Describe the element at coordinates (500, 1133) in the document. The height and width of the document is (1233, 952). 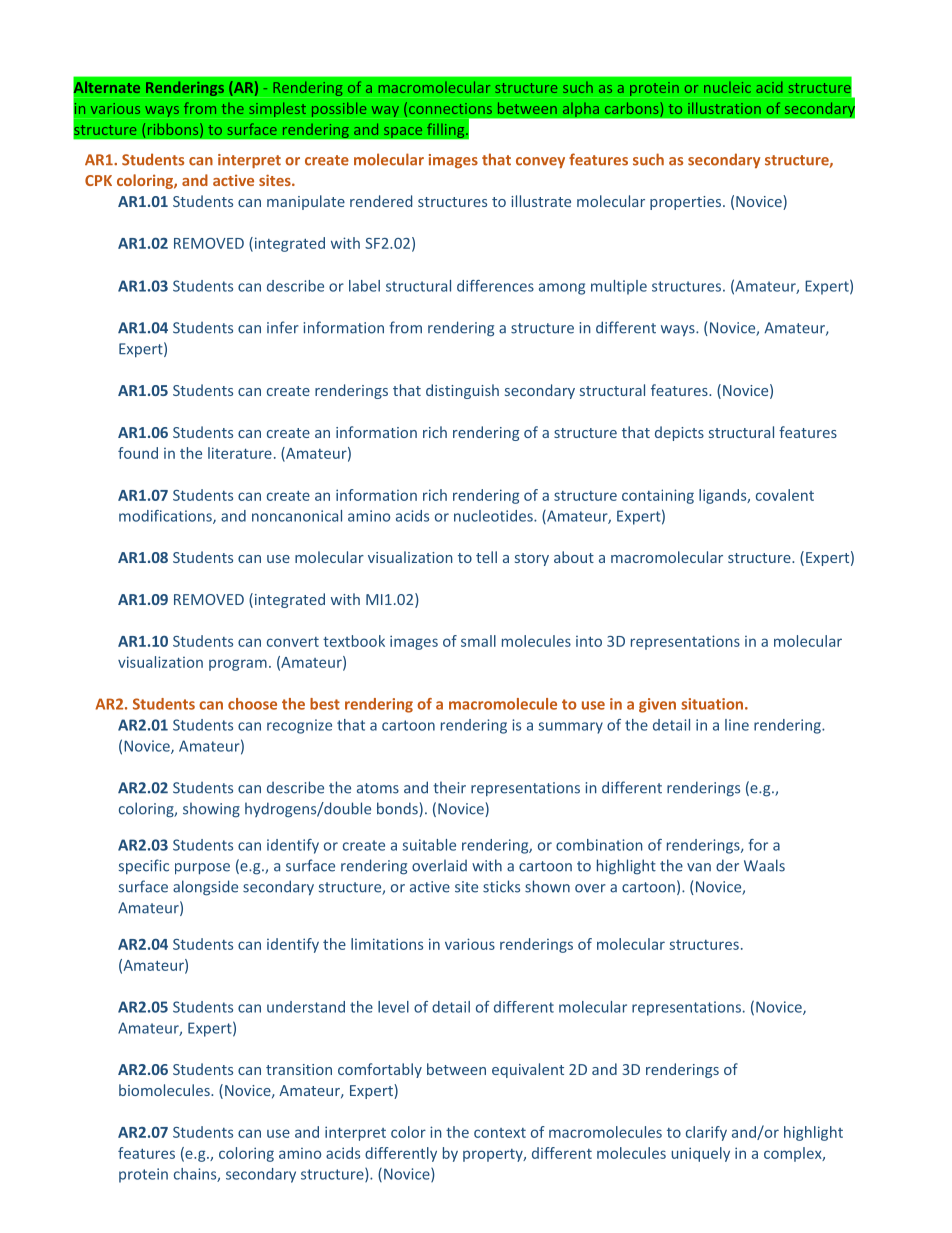
I see `context` at that location.
